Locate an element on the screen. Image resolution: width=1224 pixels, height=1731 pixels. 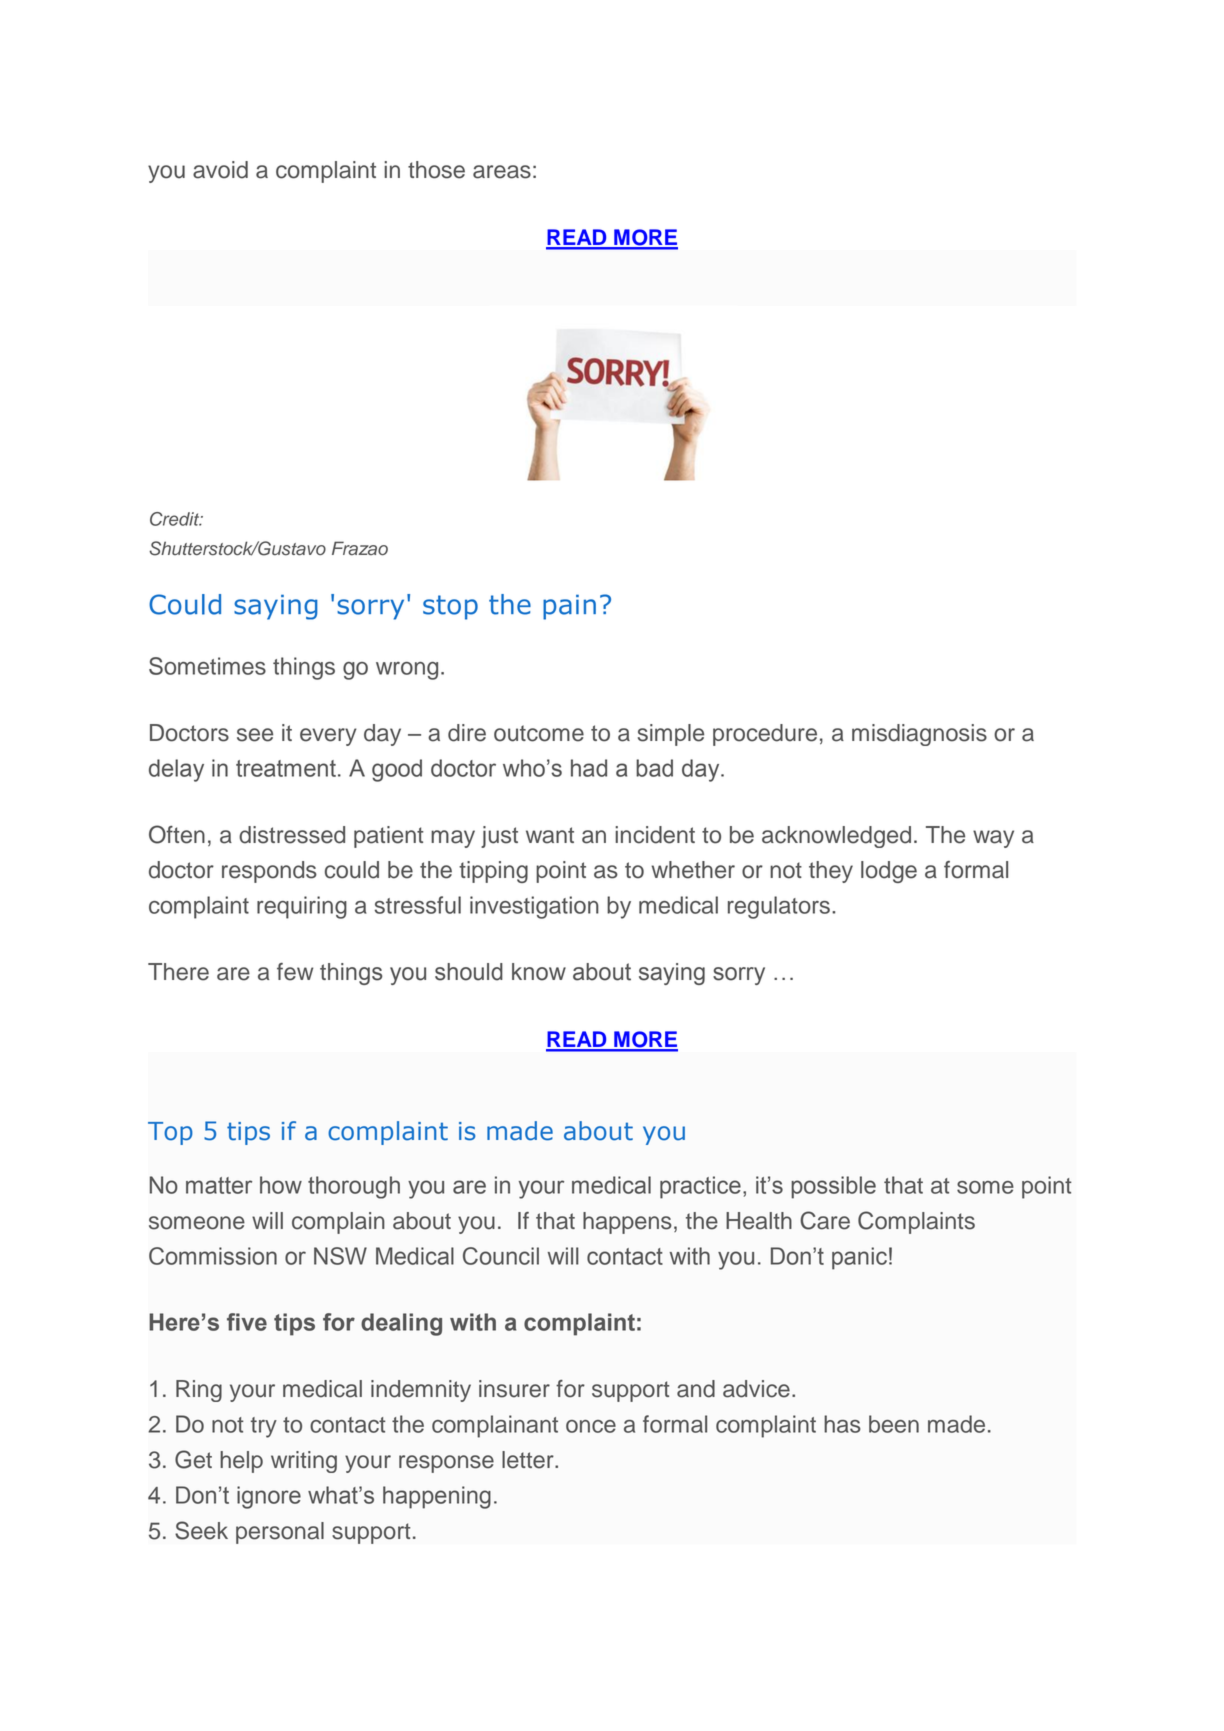
pain is located at coordinates (569, 607).
